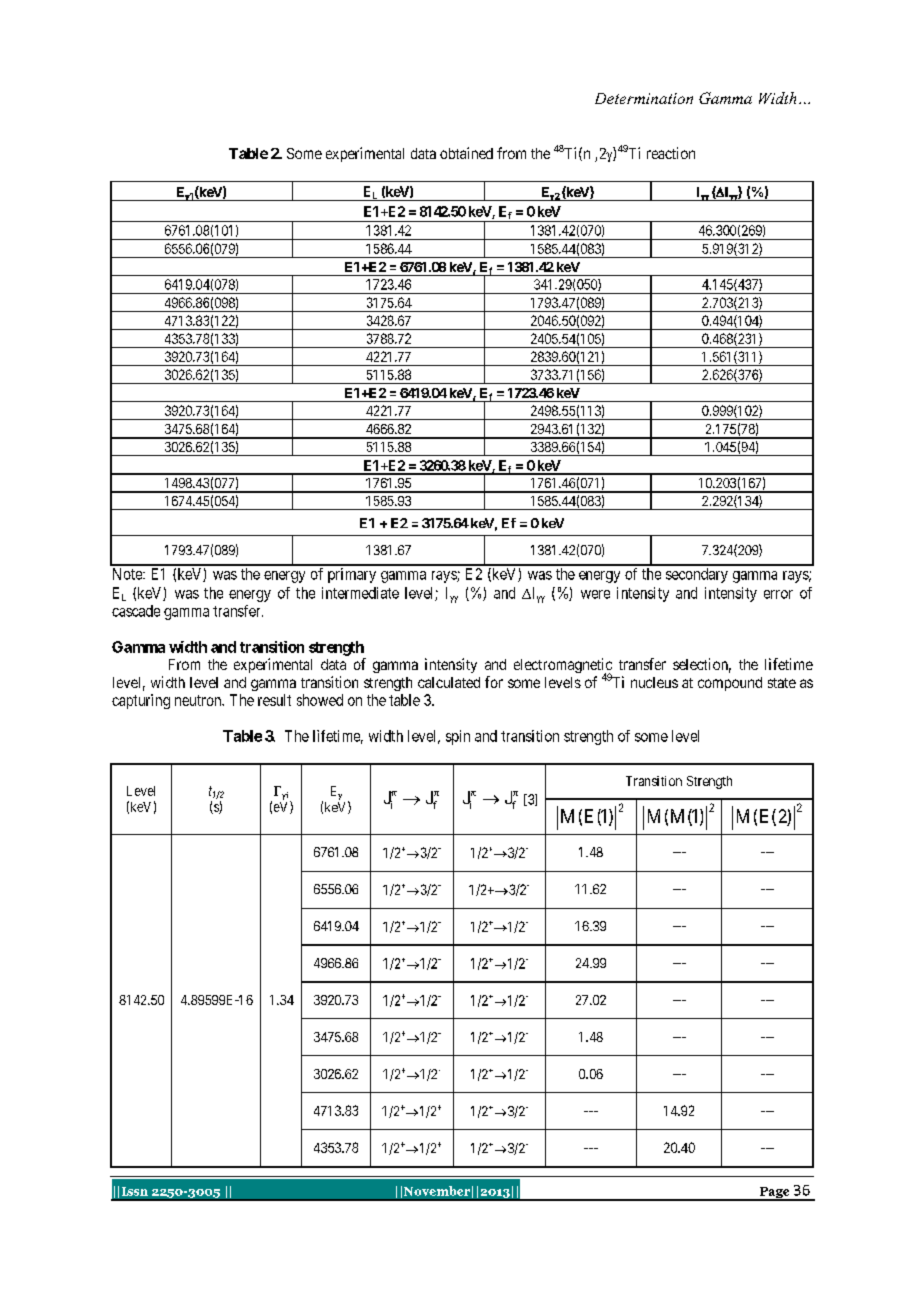  I want to click on spin, so click(458, 737).
